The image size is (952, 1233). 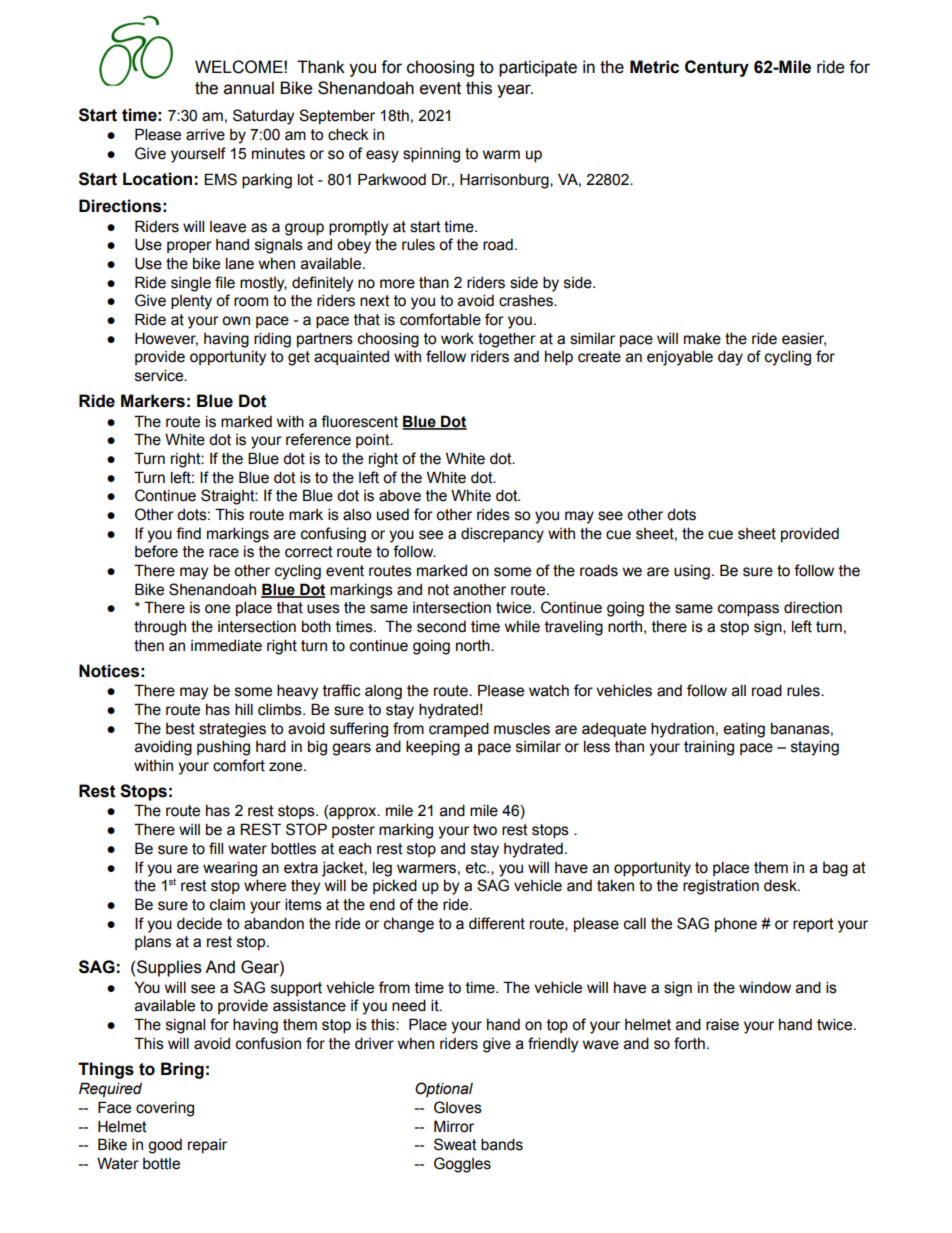 I want to click on through, so click(x=160, y=628).
